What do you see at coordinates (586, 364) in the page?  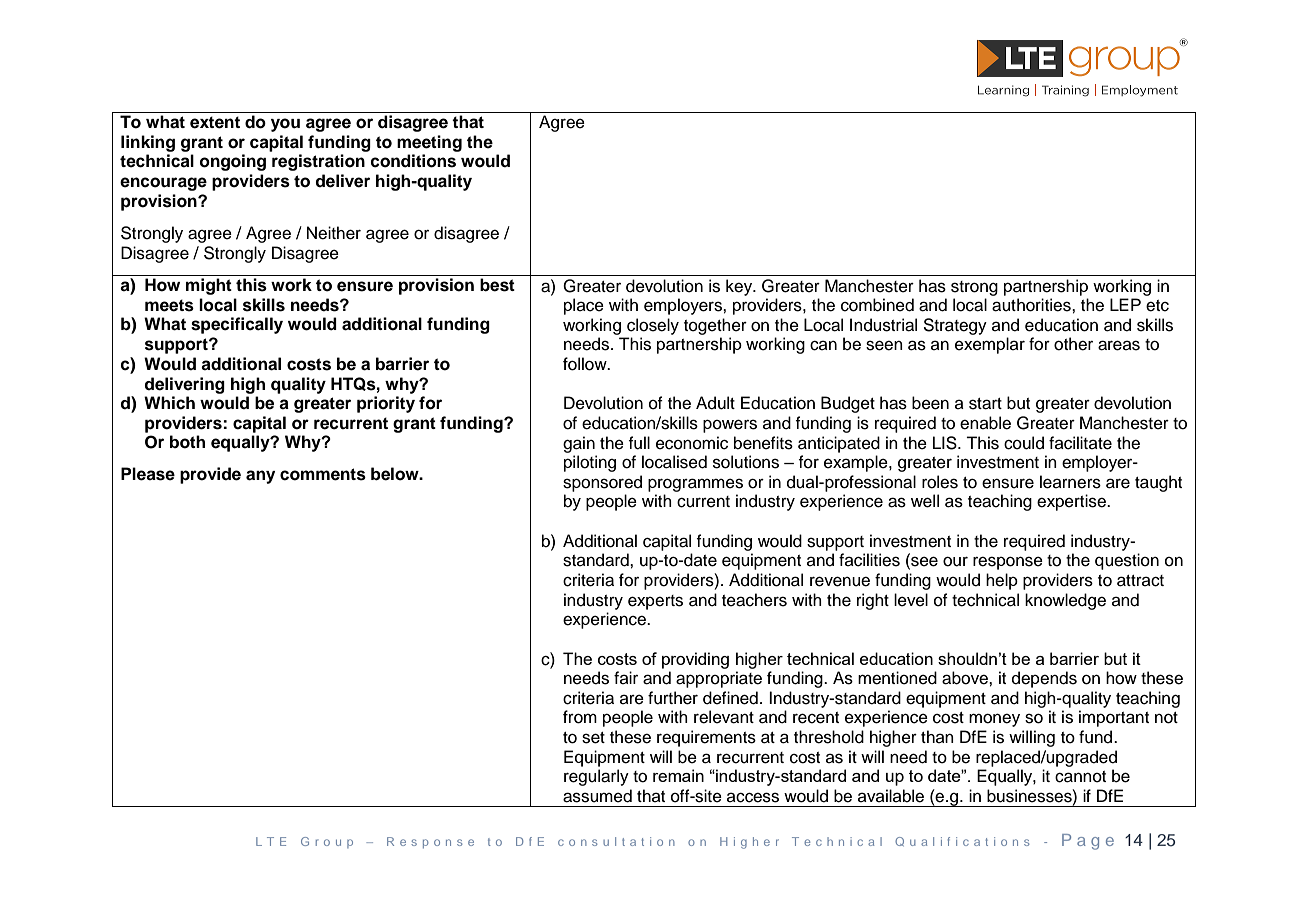 I see `follow` at bounding box center [586, 364].
